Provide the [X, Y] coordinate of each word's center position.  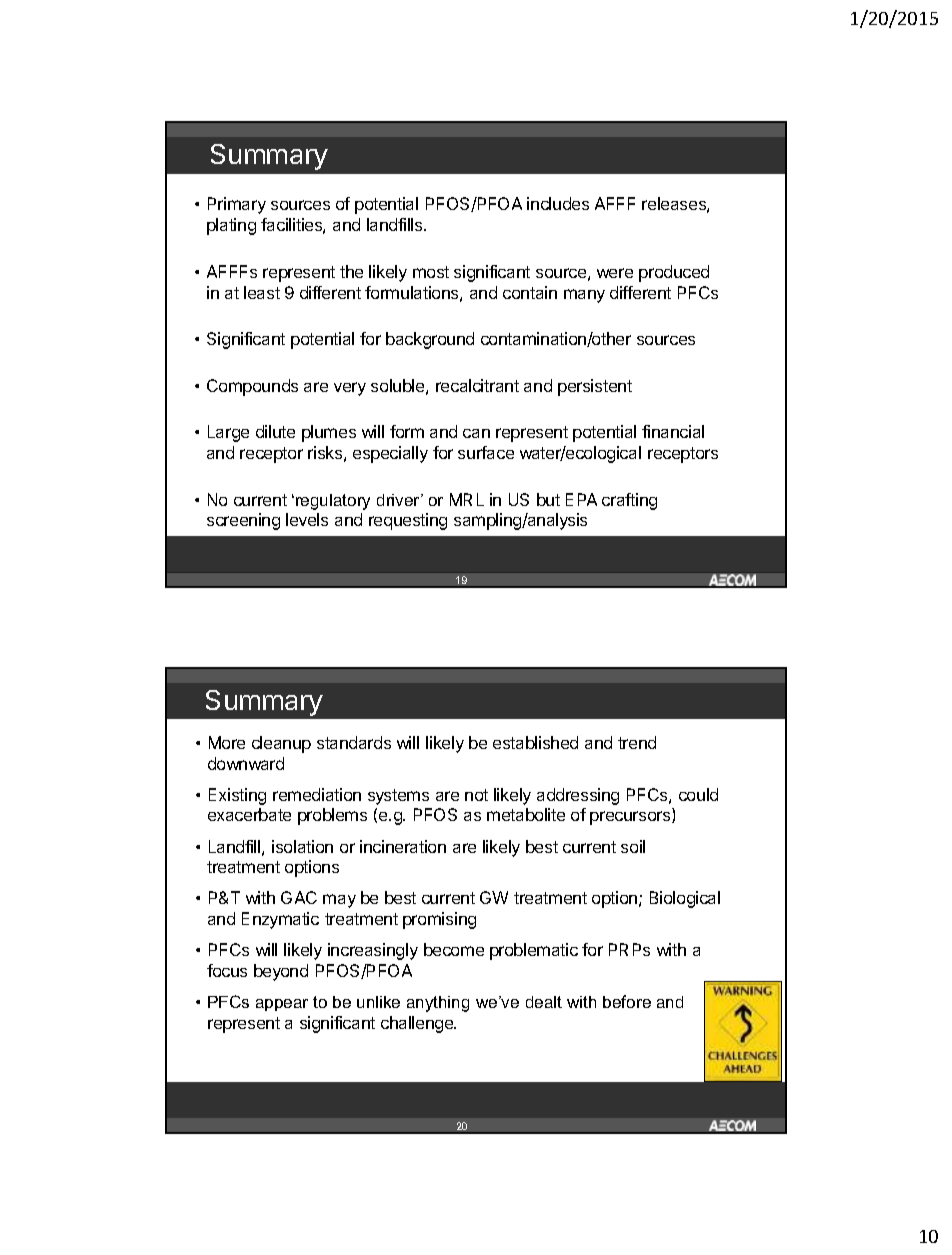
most [431, 272]
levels [307, 519]
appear [282, 1005]
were [615, 273]
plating [231, 226]
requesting [408, 521]
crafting [629, 501]
